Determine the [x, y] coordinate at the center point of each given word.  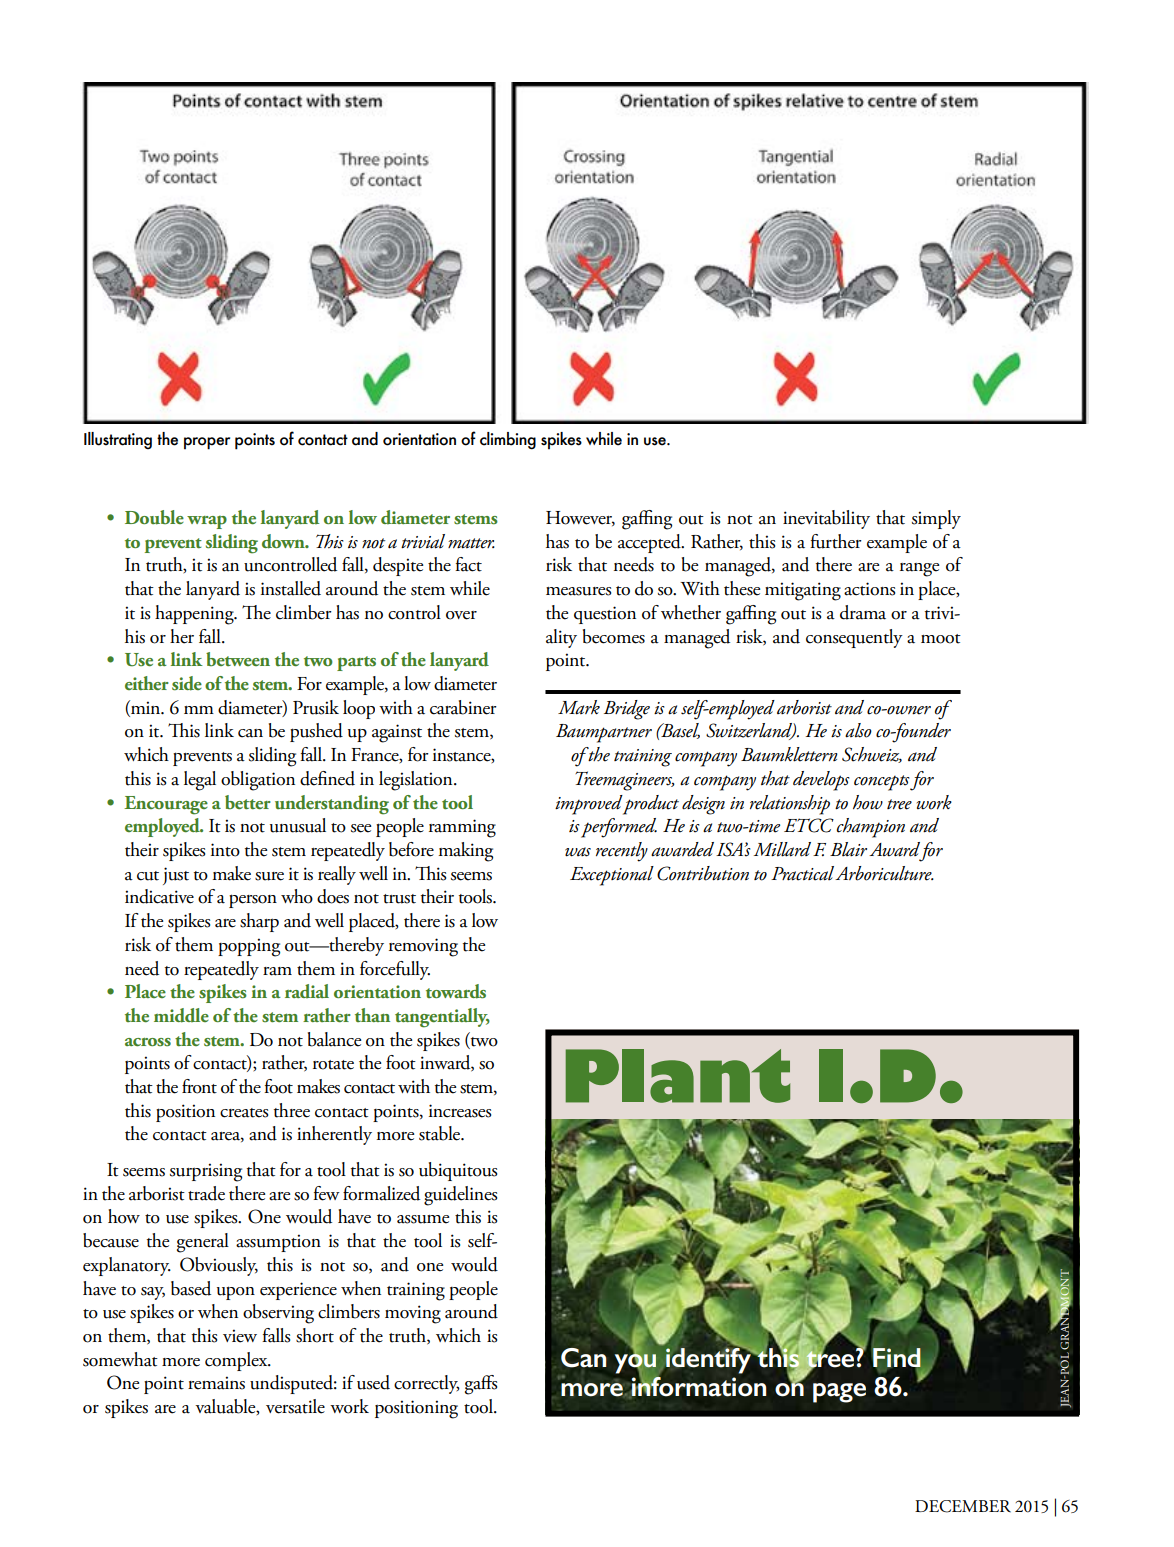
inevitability [826, 519]
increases [460, 1111]
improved [589, 805]
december [963, 1506]
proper [207, 443]
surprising [206, 1172]
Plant [678, 1076]
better [248, 802]
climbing [508, 441]
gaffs [481, 1385]
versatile [295, 1406]
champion [871, 828]
